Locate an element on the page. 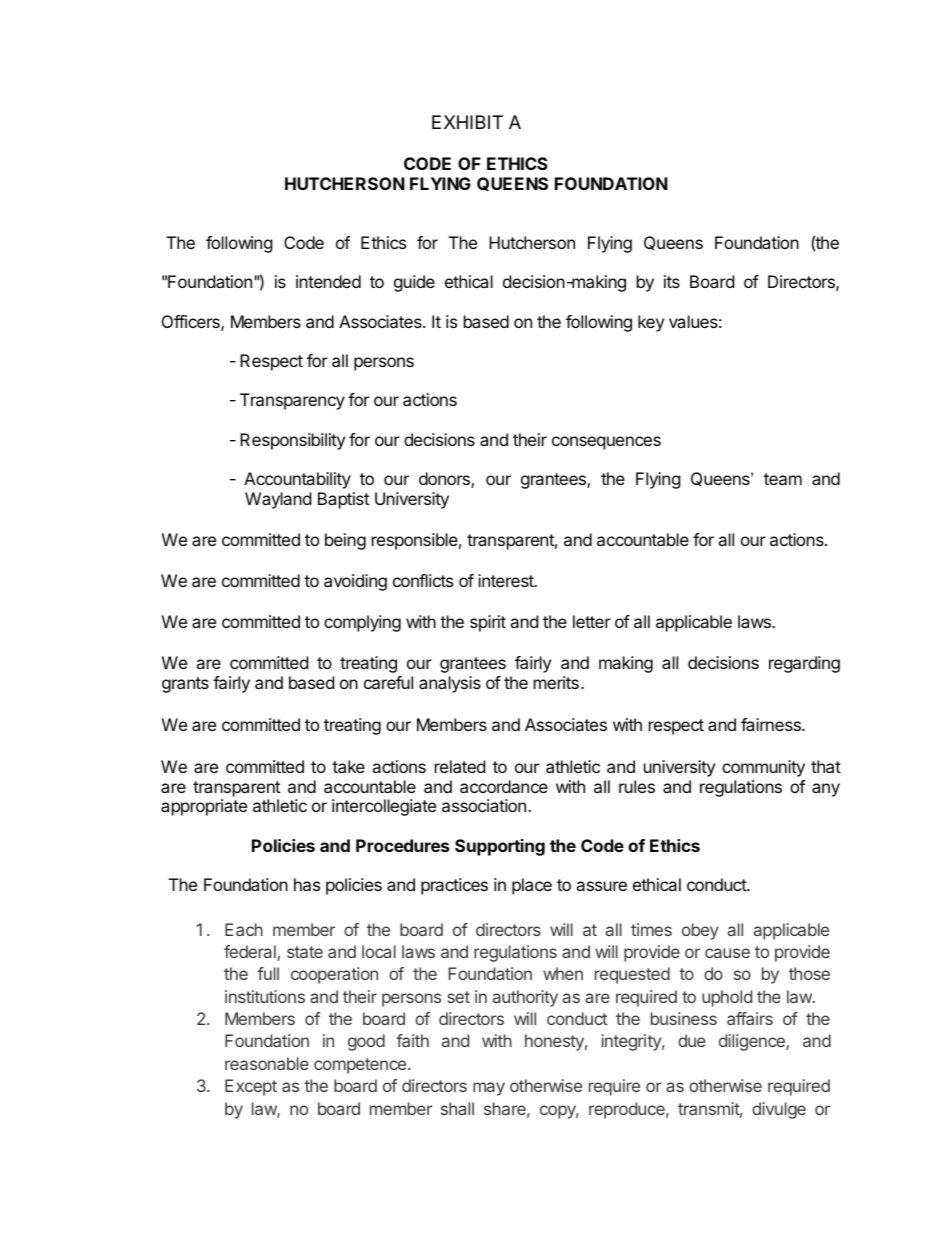  key is located at coordinates (651, 323).
